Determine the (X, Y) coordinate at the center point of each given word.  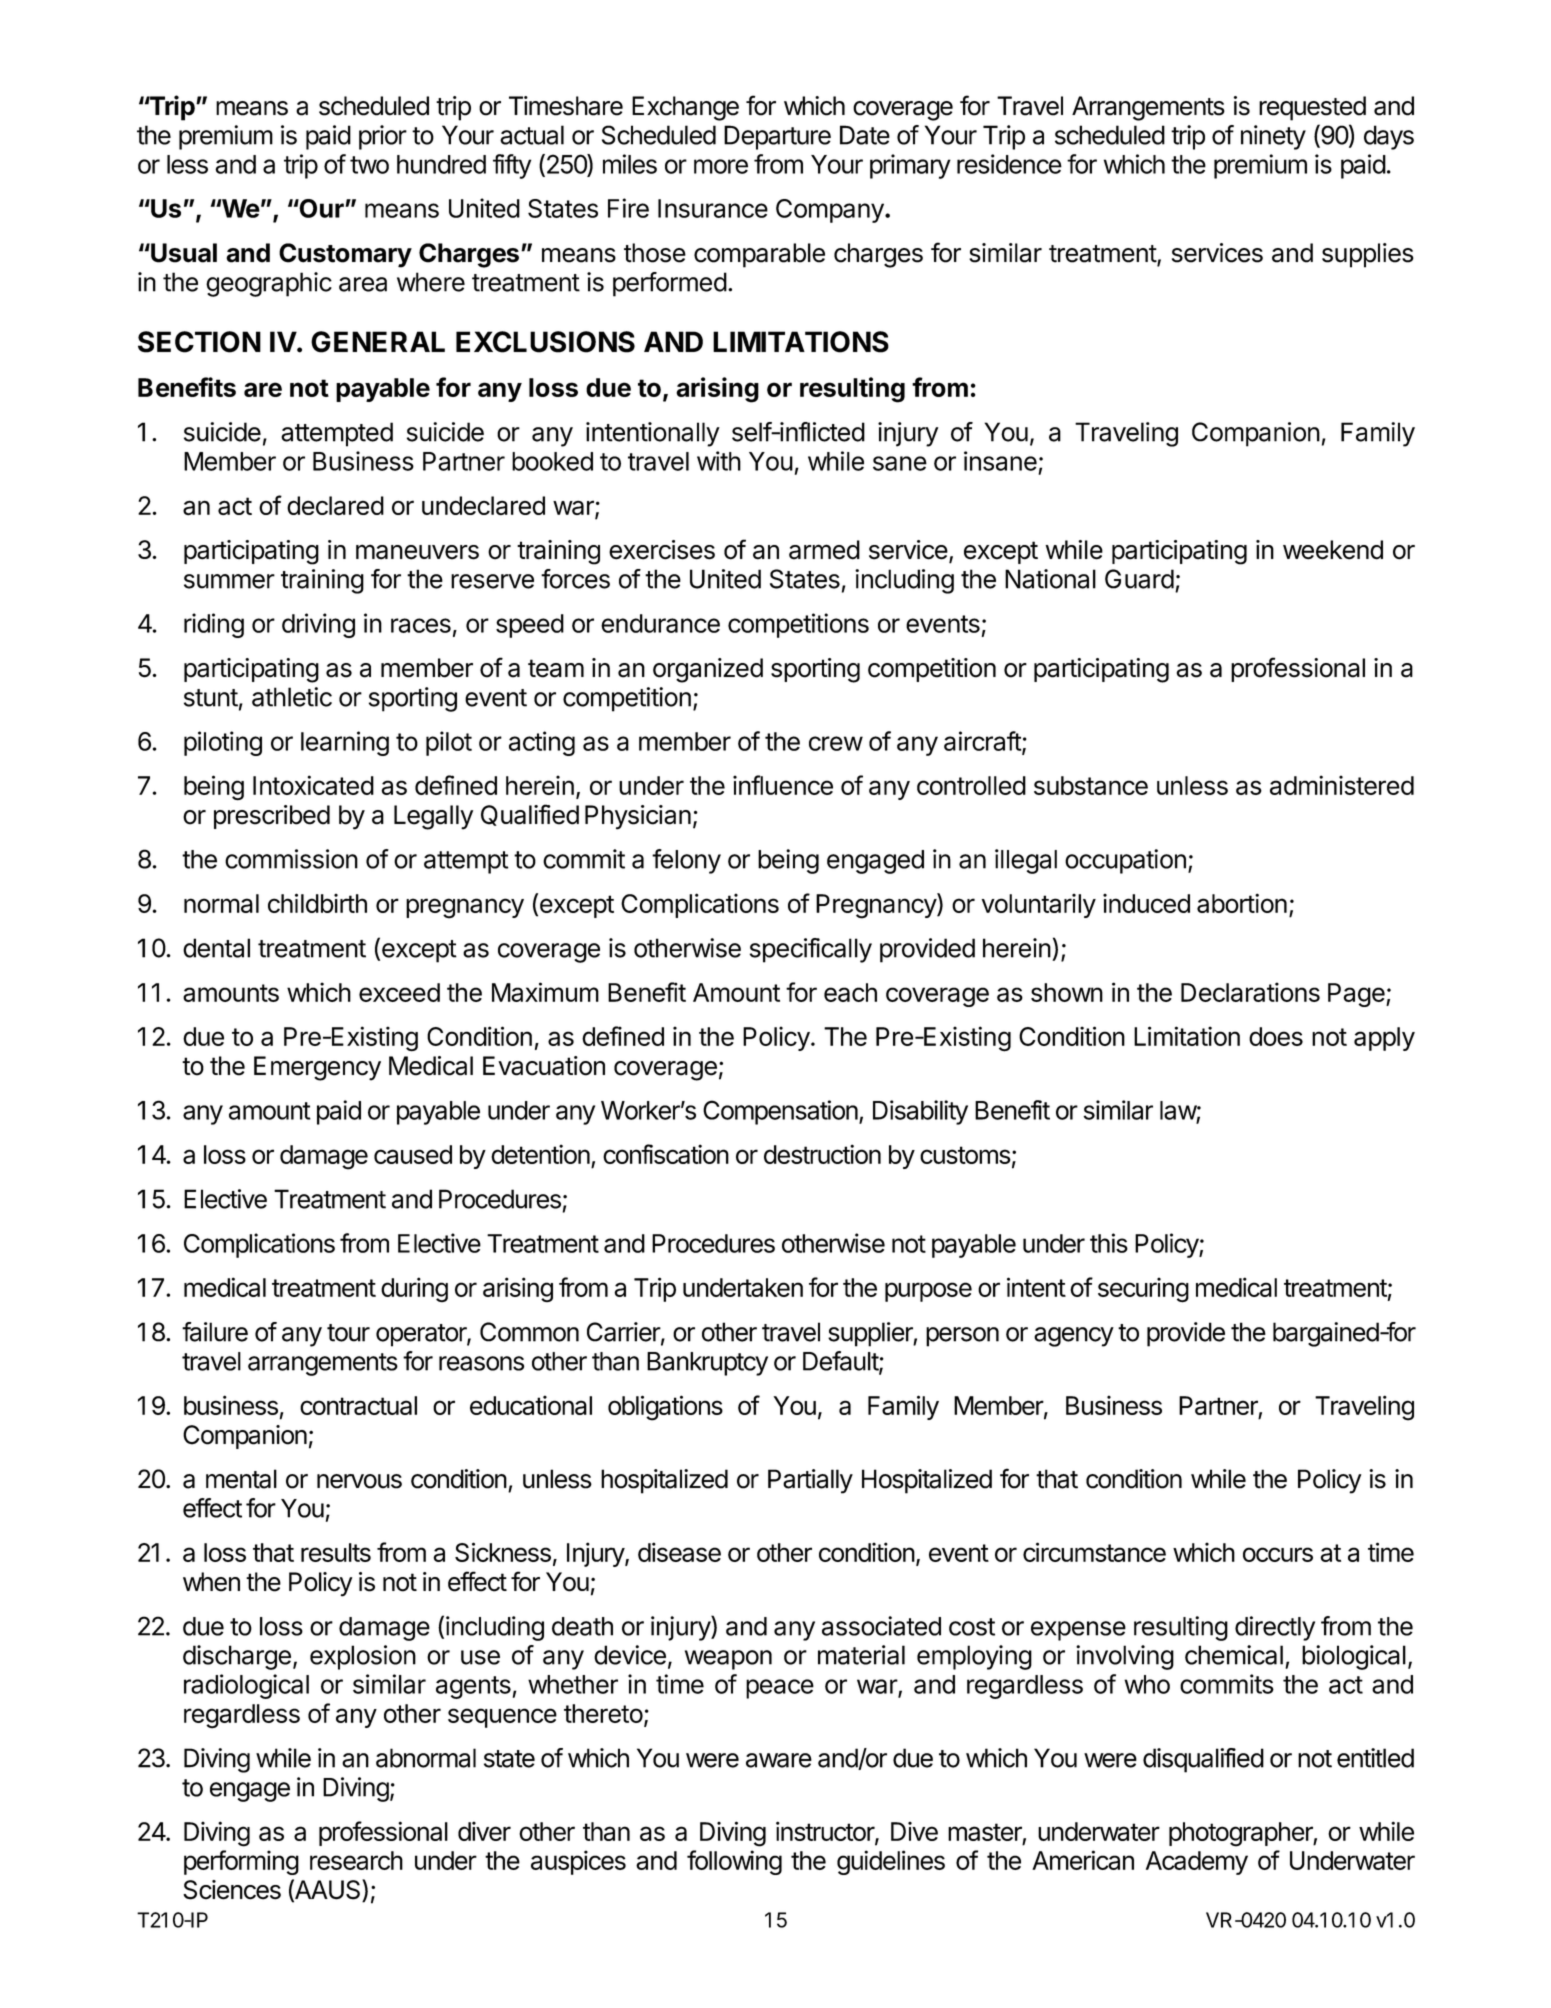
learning (345, 743)
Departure (777, 137)
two (369, 165)
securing (1143, 1290)
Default (841, 1362)
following (734, 1862)
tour (348, 1333)
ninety (1273, 137)
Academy (1197, 1863)
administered (1342, 785)
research (356, 1860)
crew (836, 743)
